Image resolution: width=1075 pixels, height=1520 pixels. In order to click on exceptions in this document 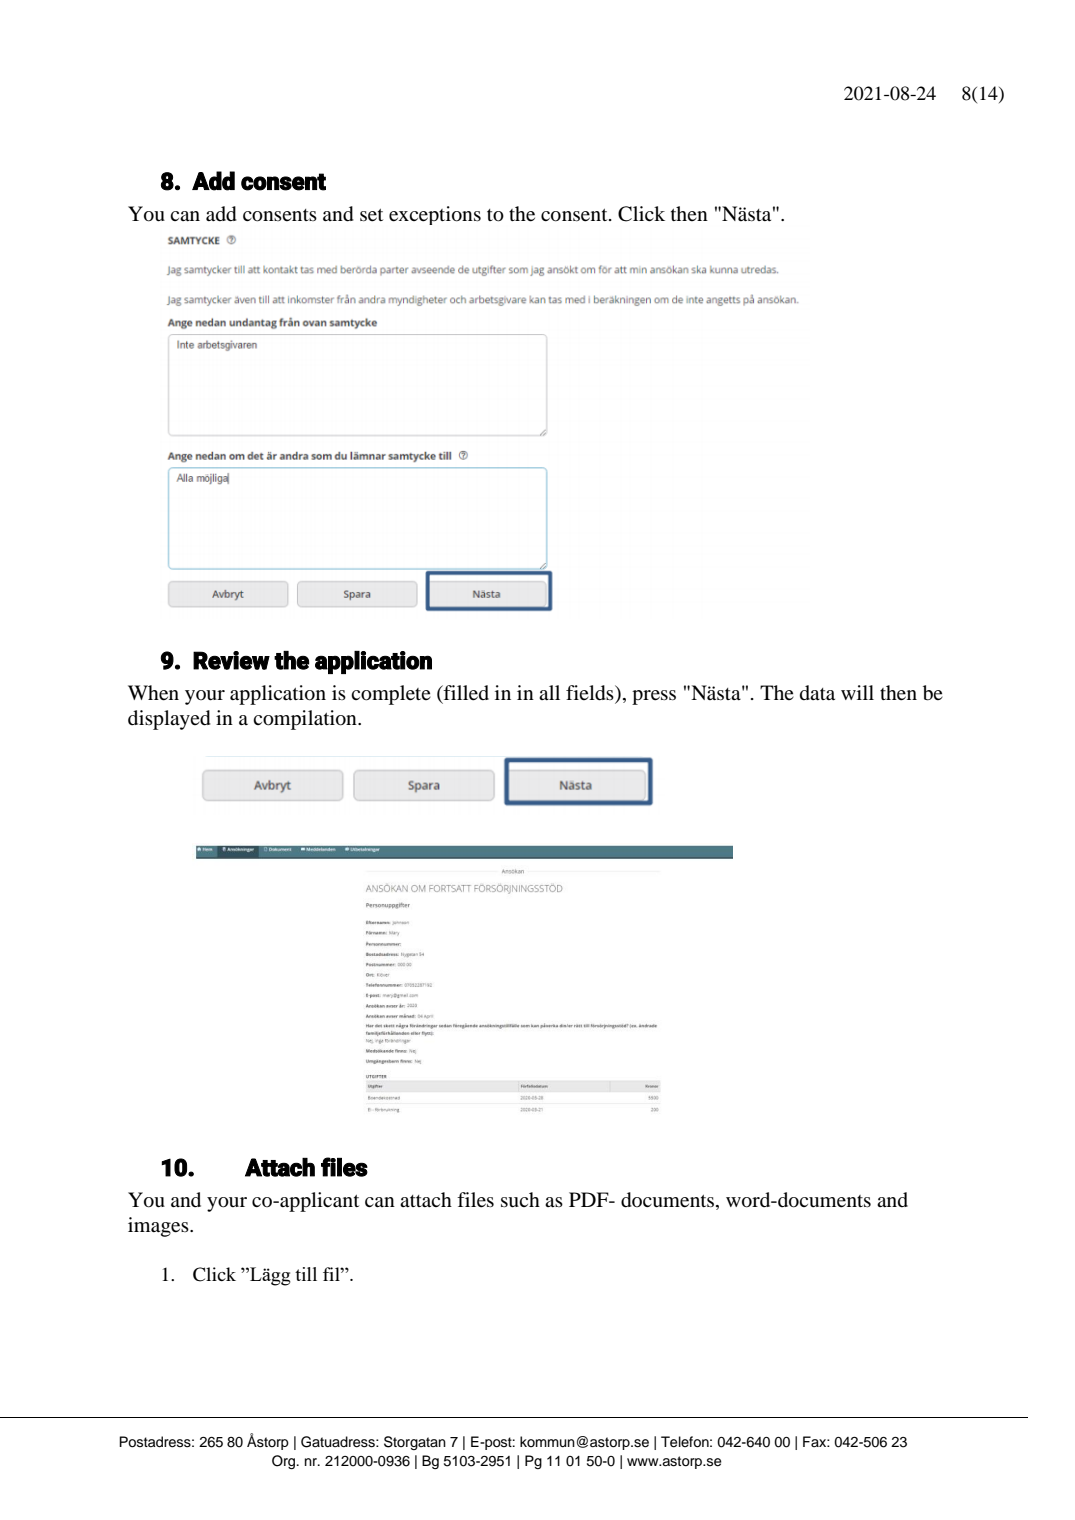, I will do `click(435, 215)`.
